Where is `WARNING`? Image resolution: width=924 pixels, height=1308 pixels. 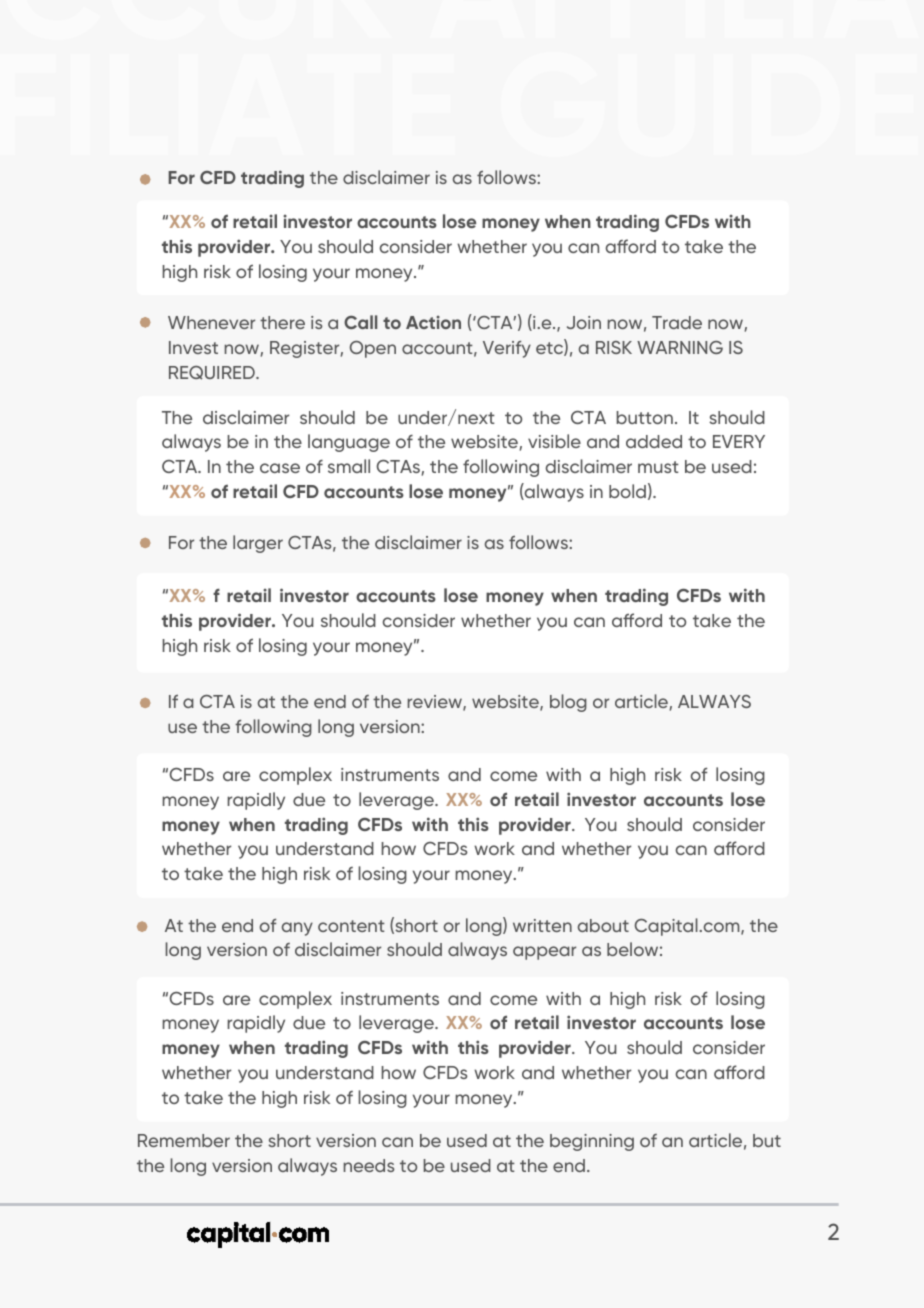 WARNING is located at coordinates (680, 347).
